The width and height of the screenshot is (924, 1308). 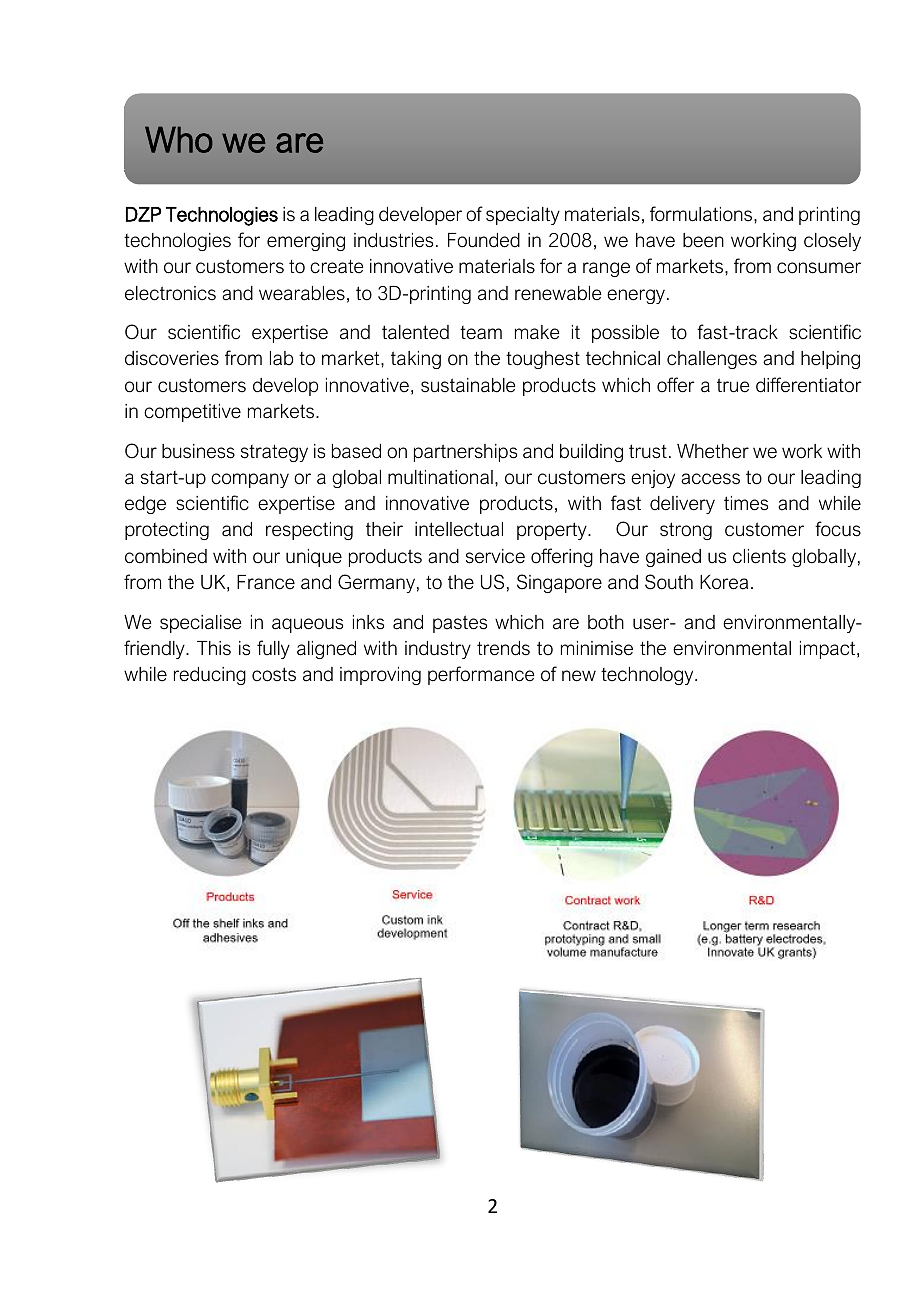 I want to click on competitive, so click(x=192, y=413).
